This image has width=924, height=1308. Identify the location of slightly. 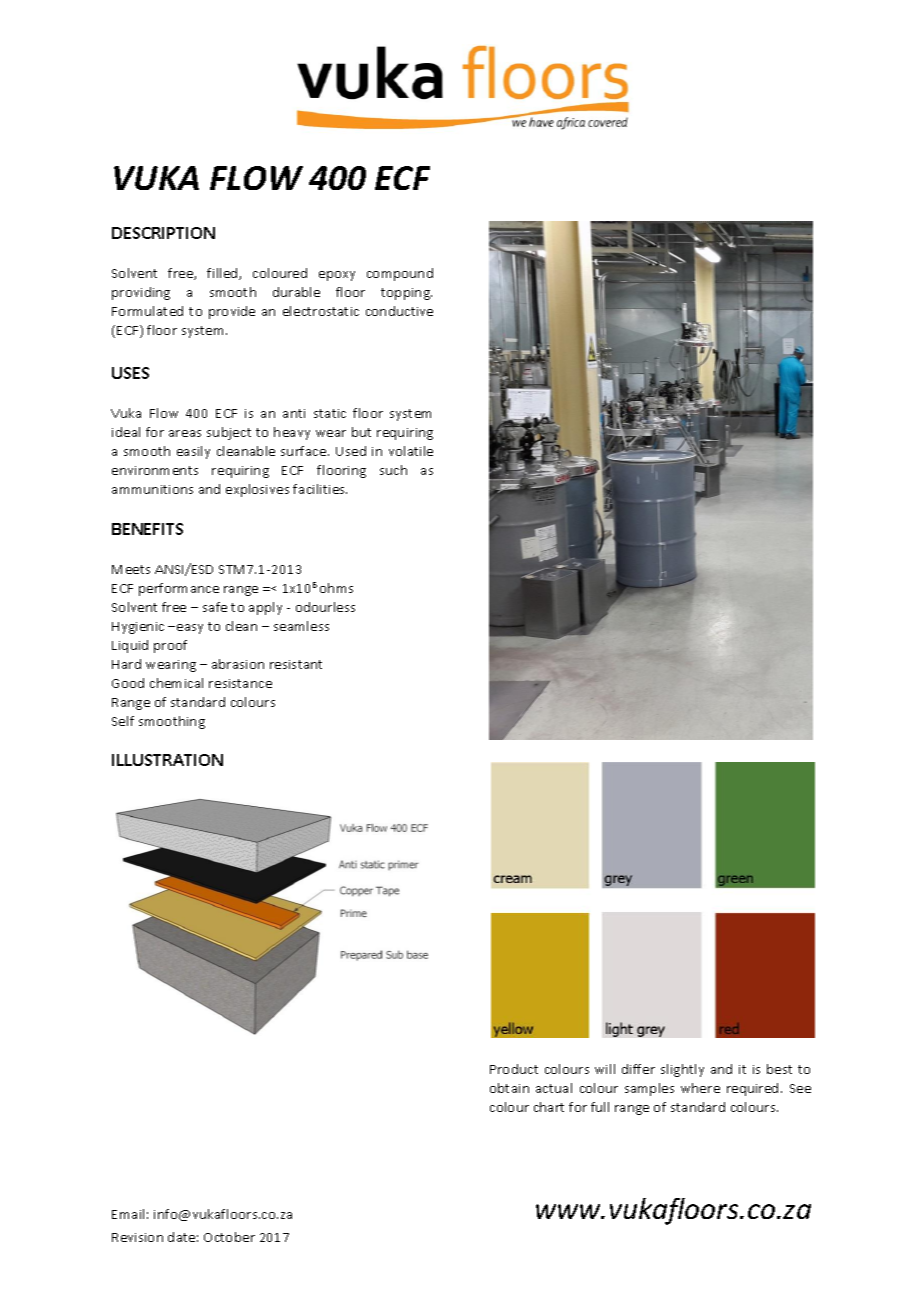
(682, 1070).
